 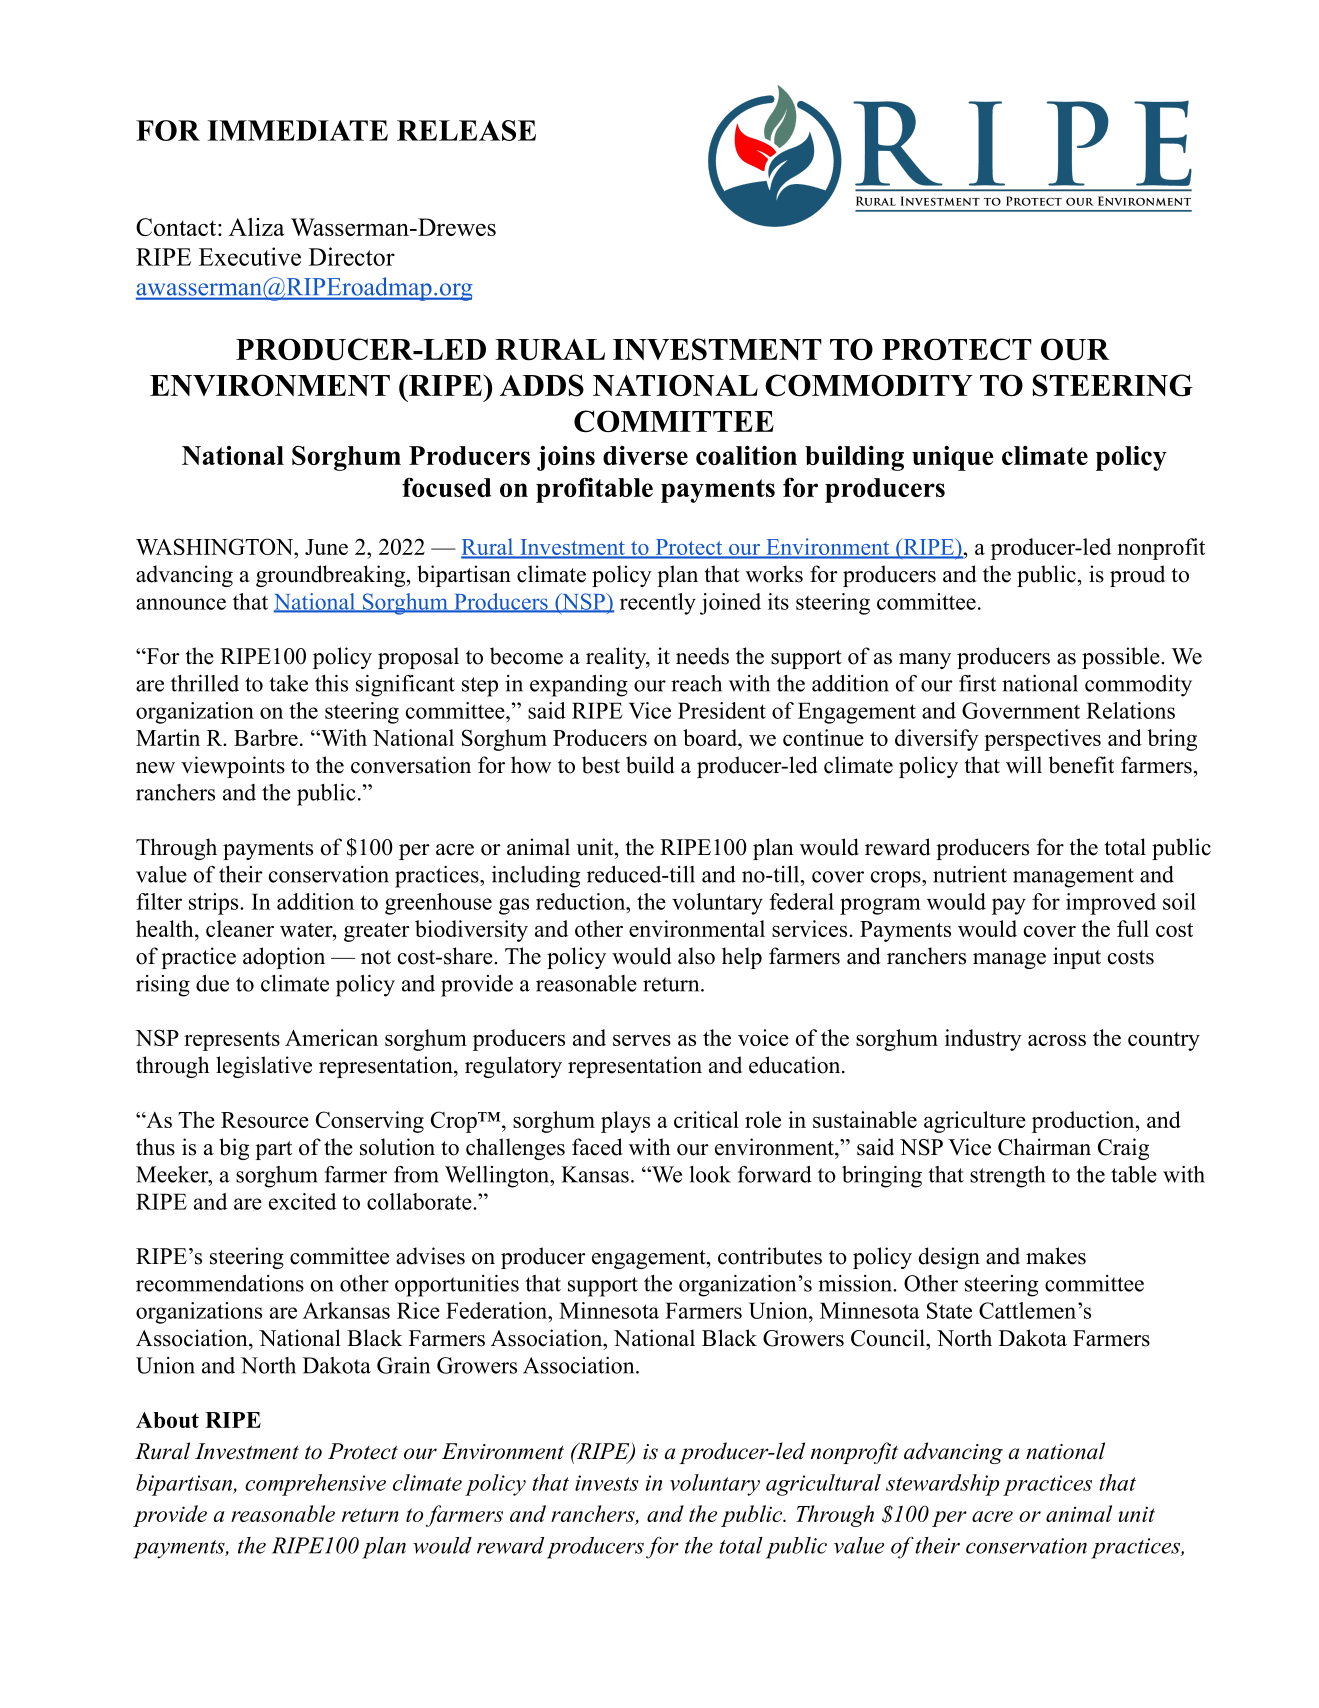 What do you see at coordinates (645, 455) in the image?
I see `diverse` at bounding box center [645, 455].
